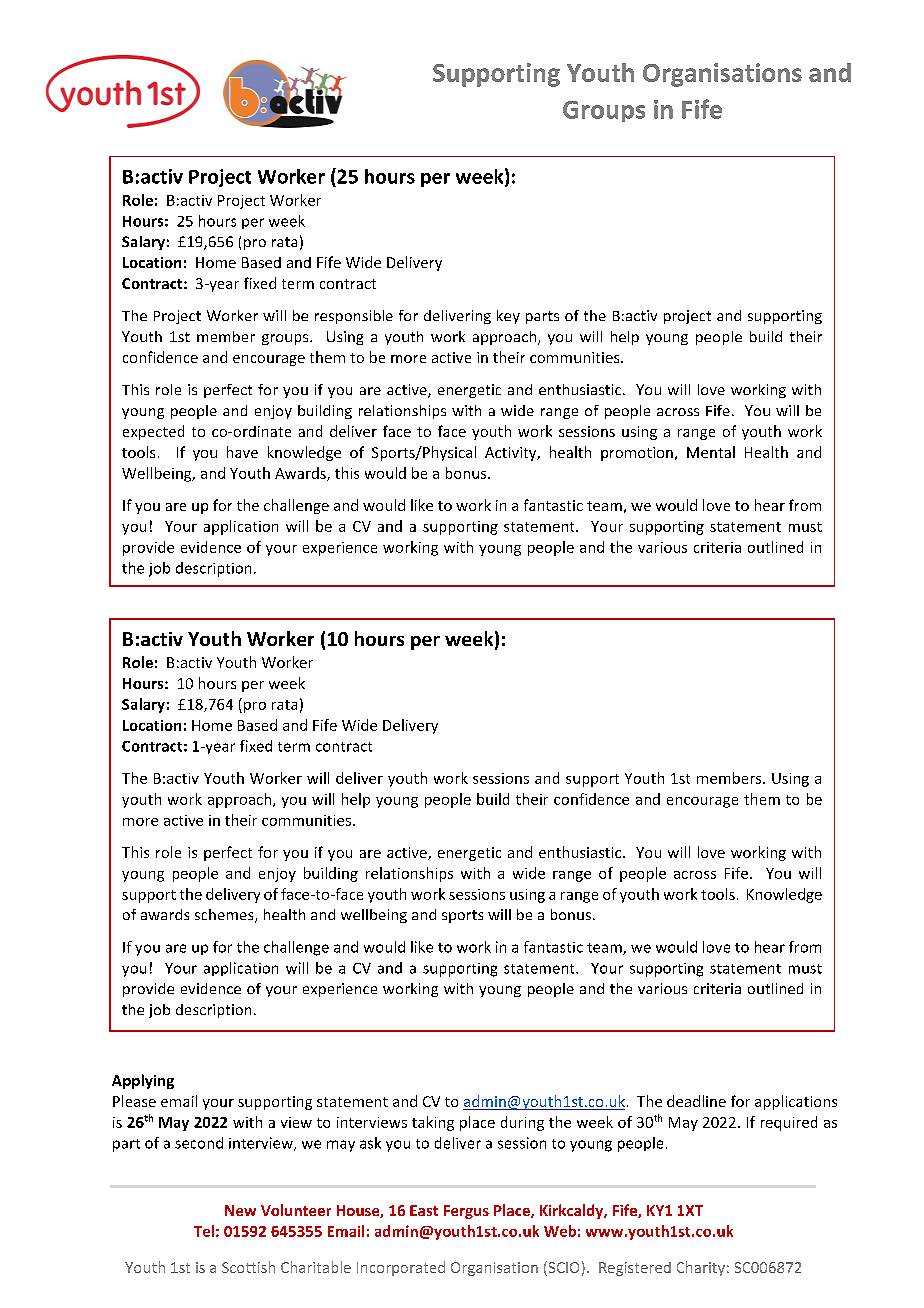 The width and height of the document is (924, 1308). I want to click on expected, so click(153, 432).
